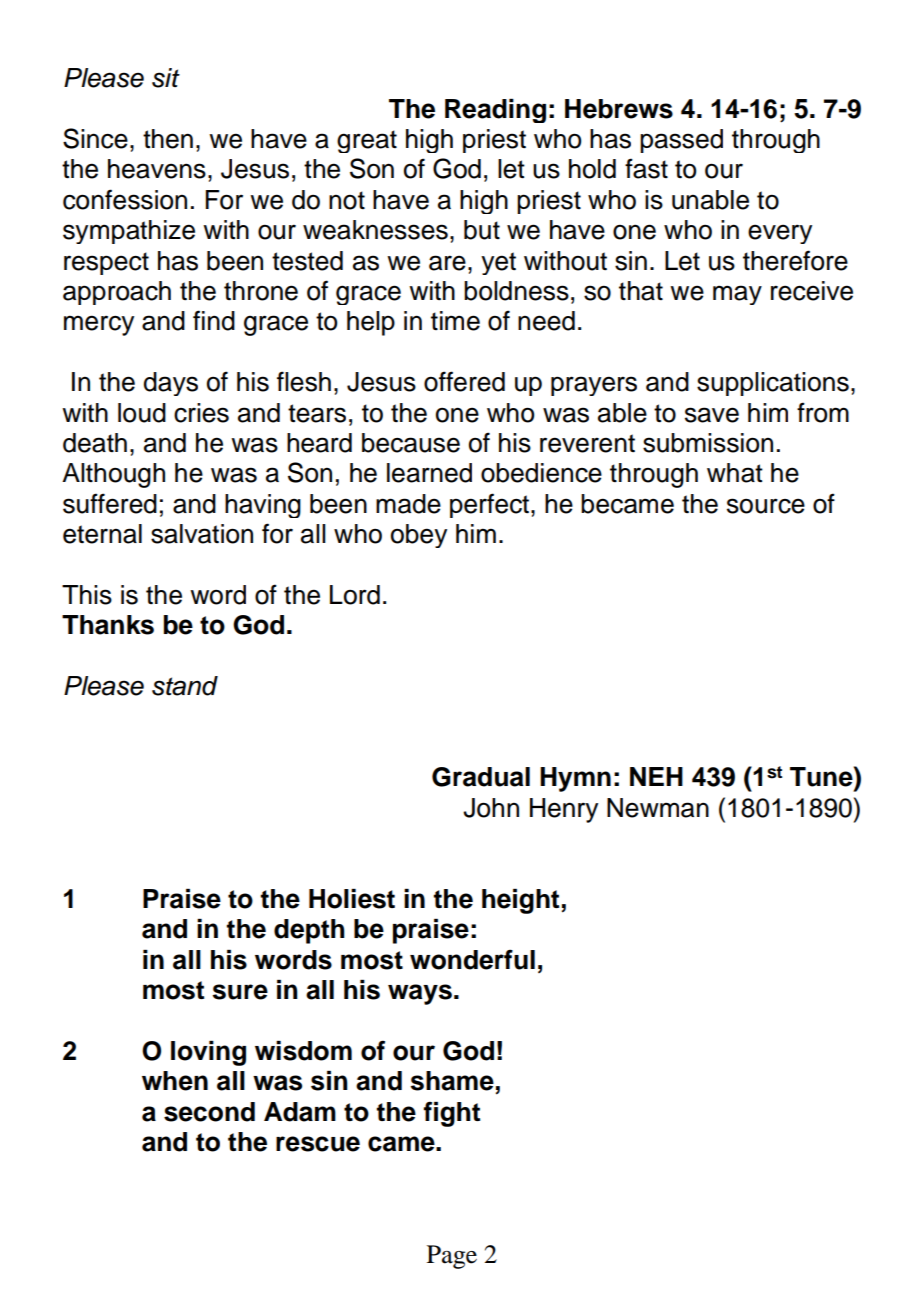  Describe the element at coordinates (491, 808) in the image. I see `John` at that location.
